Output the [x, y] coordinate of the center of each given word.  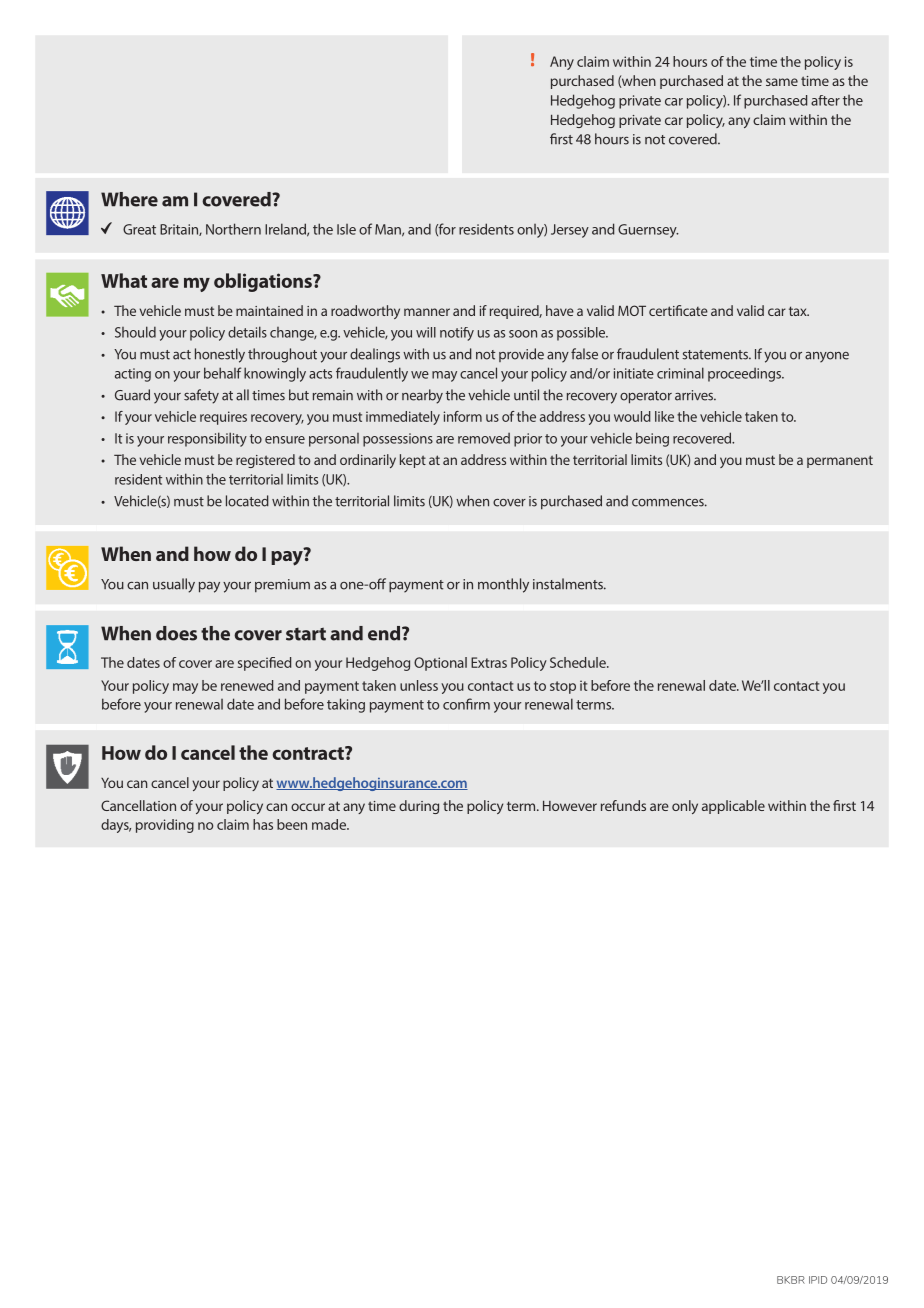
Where [129, 199]
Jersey [570, 231]
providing [165, 826]
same [782, 82]
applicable [733, 807]
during [419, 807]
